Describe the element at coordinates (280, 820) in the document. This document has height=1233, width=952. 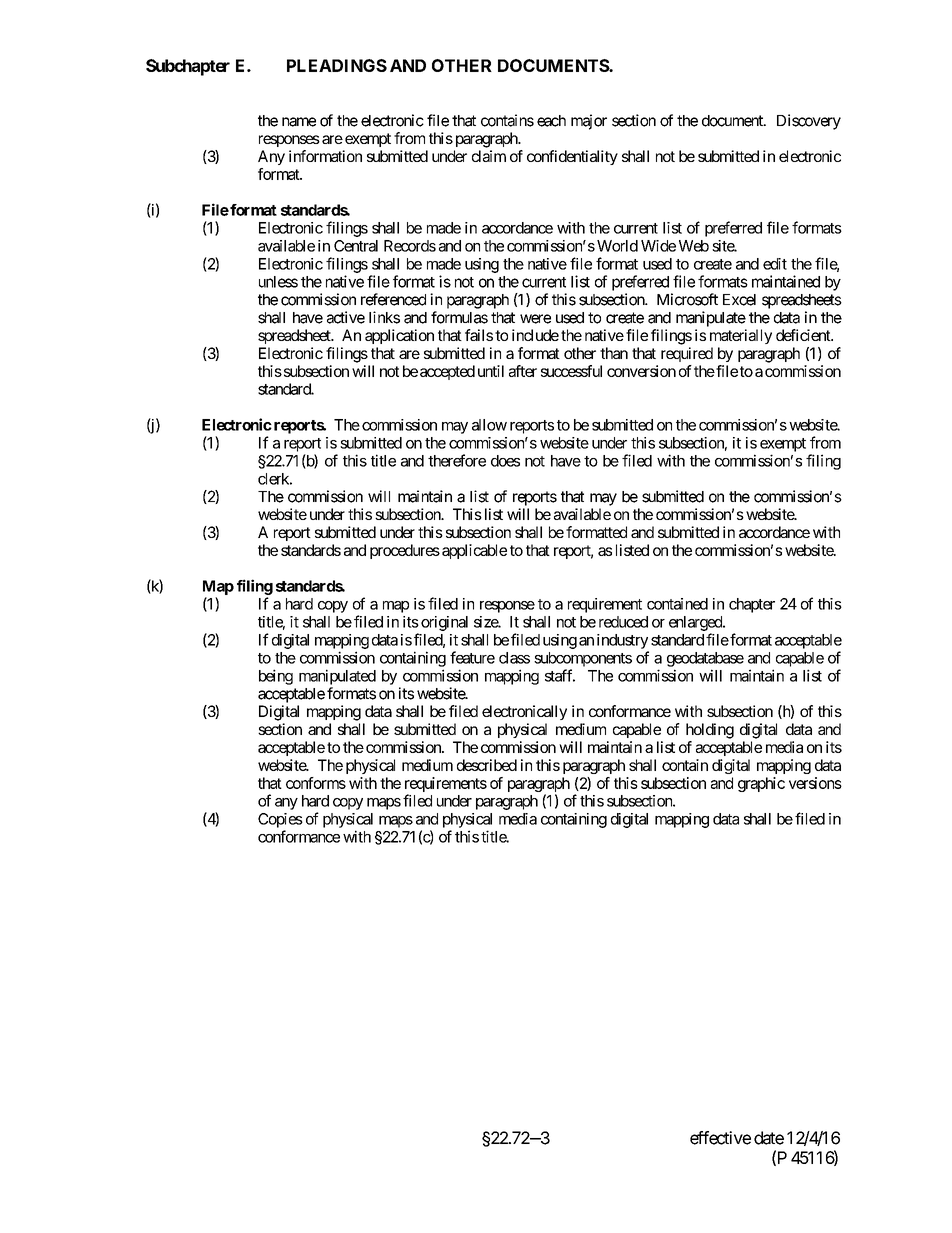
I see `Copies` at that location.
